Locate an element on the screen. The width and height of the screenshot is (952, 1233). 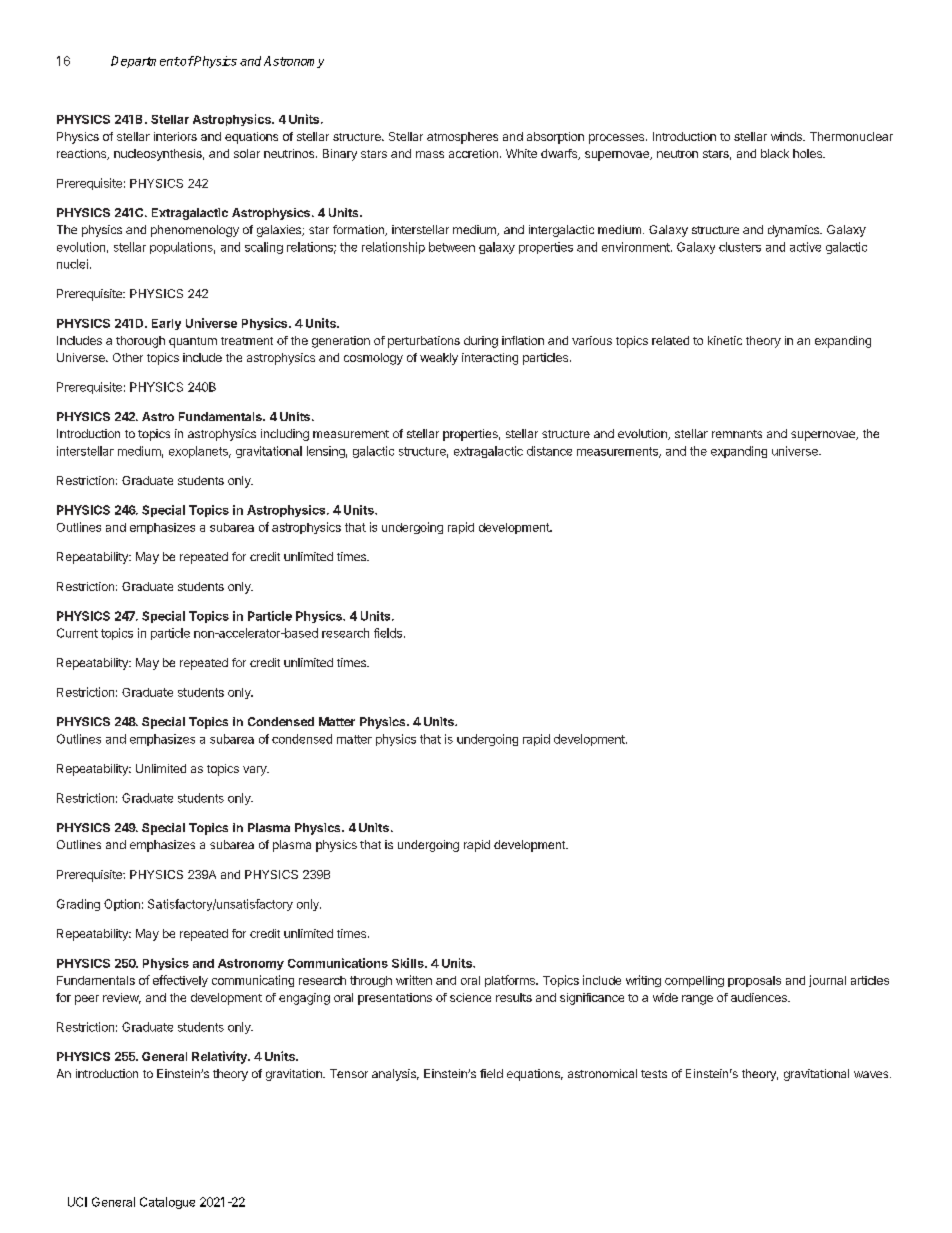
Current is located at coordinates (77, 633).
